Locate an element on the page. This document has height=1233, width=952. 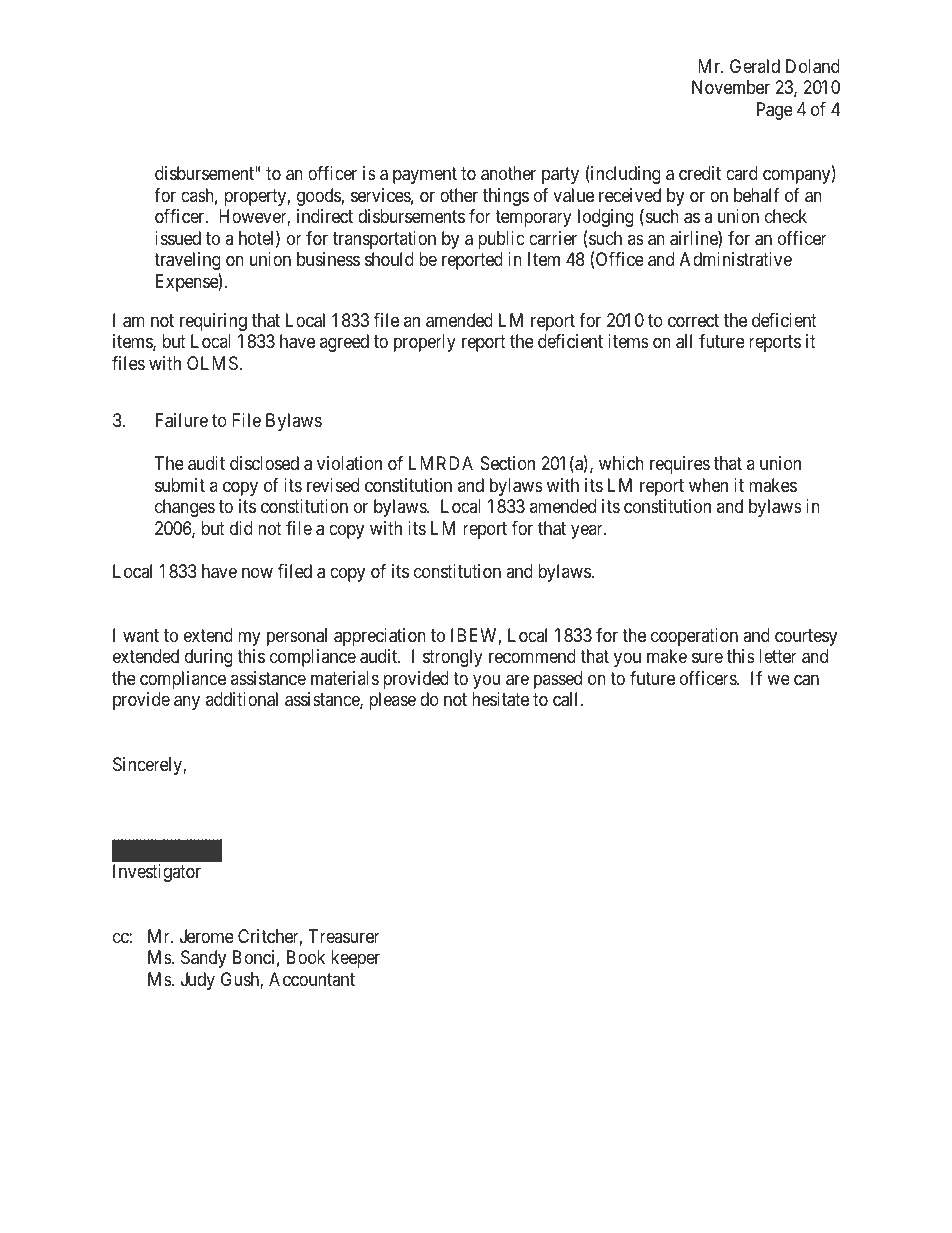
requiring is located at coordinates (213, 322).
